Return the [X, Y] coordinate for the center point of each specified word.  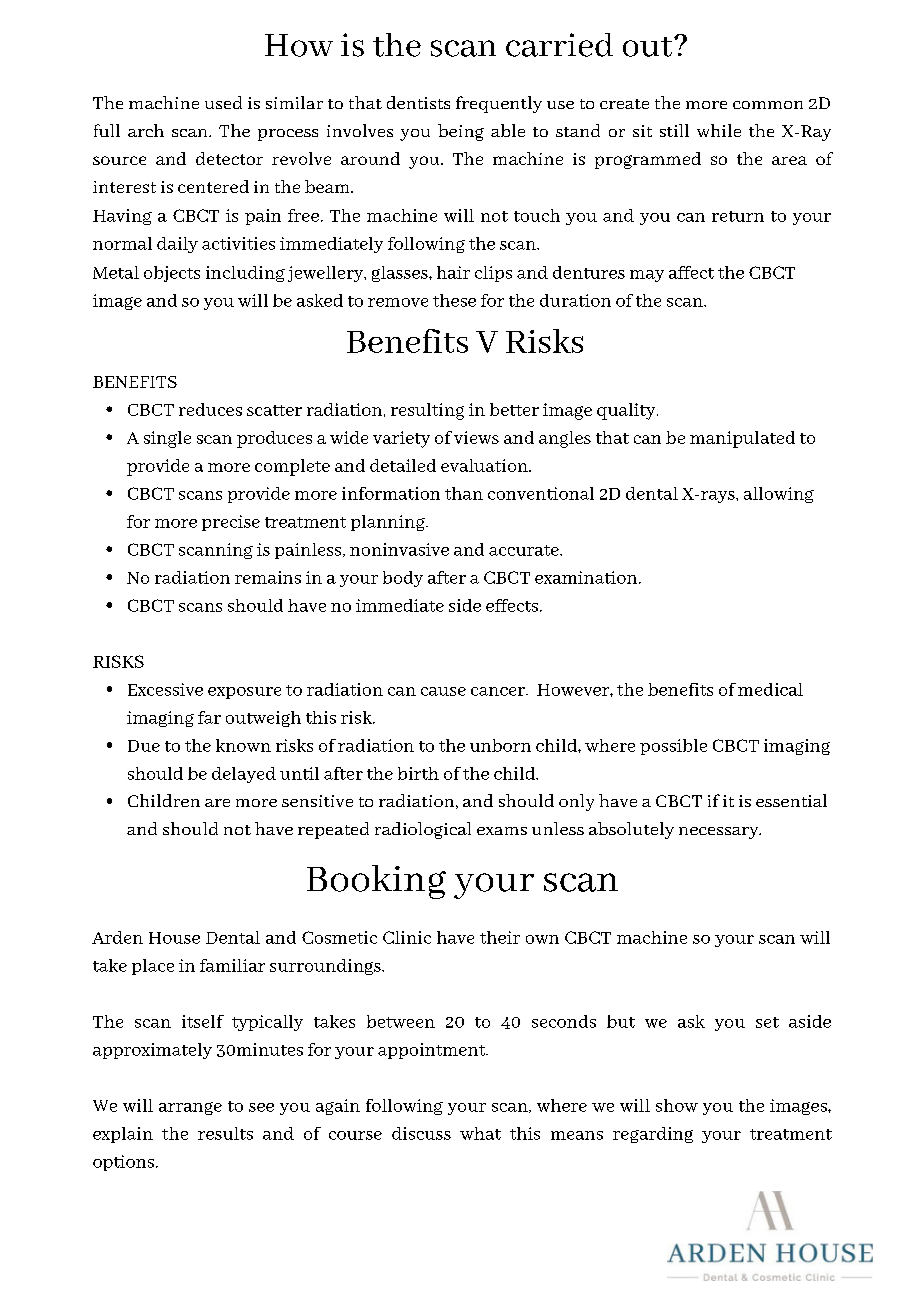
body [403, 579]
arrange [190, 1108]
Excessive [165, 689]
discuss [421, 1133]
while [719, 130]
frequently [499, 104]
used [223, 102]
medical [770, 689]
